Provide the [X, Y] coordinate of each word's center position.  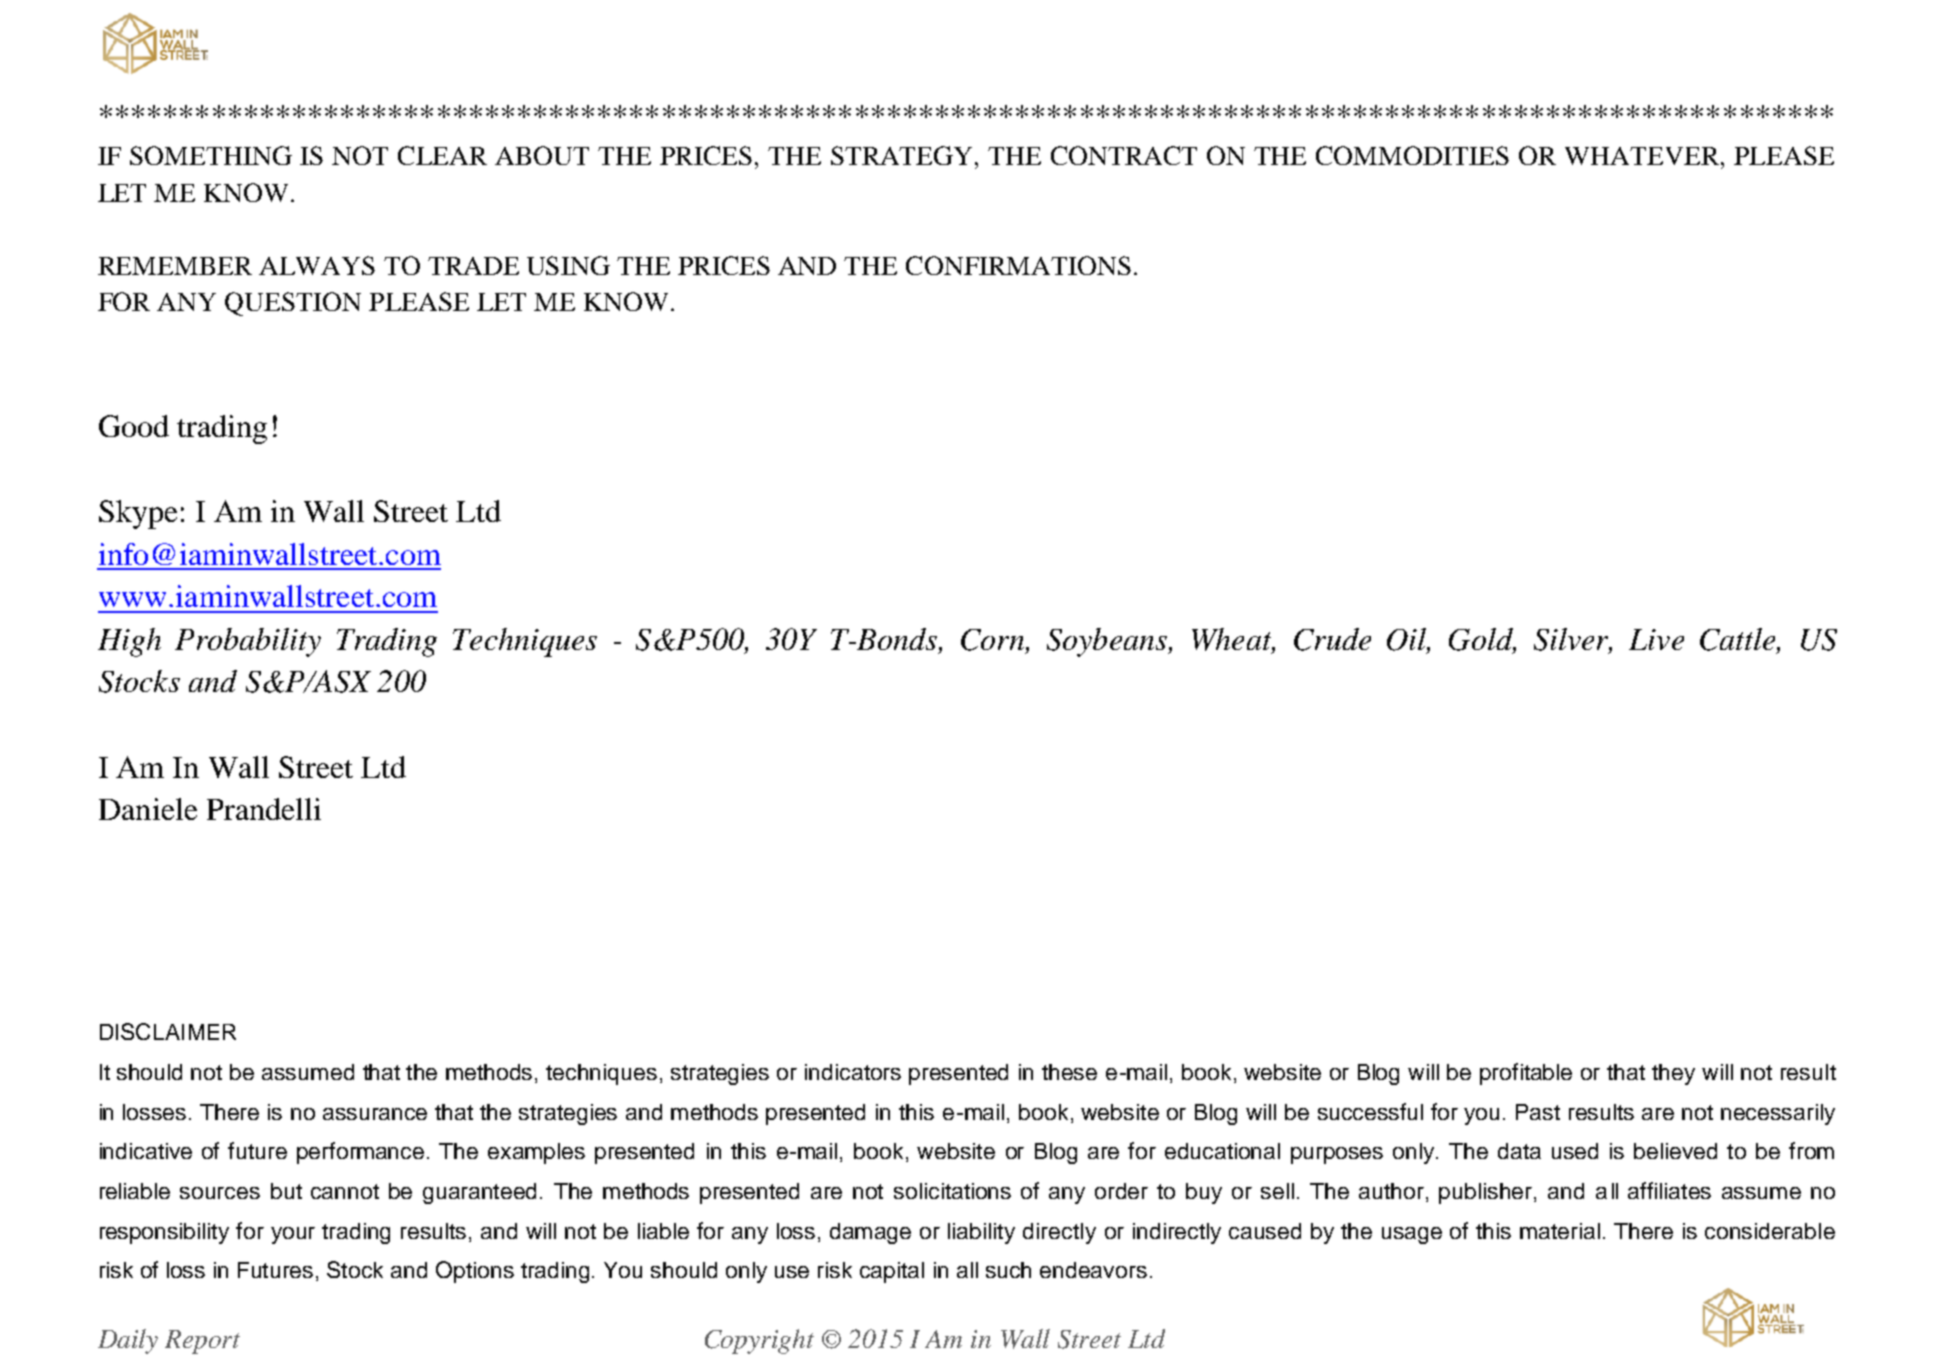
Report [202, 1342]
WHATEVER [1643, 156]
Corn [992, 640]
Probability [248, 642]
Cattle [1739, 640]
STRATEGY [903, 155]
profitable [1526, 1074]
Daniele [148, 809]
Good [134, 426]
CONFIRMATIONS [1018, 265]
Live [1656, 639]
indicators [853, 1072]
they [1673, 1074]
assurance [375, 1114]
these [1069, 1072]
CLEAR [442, 155]
